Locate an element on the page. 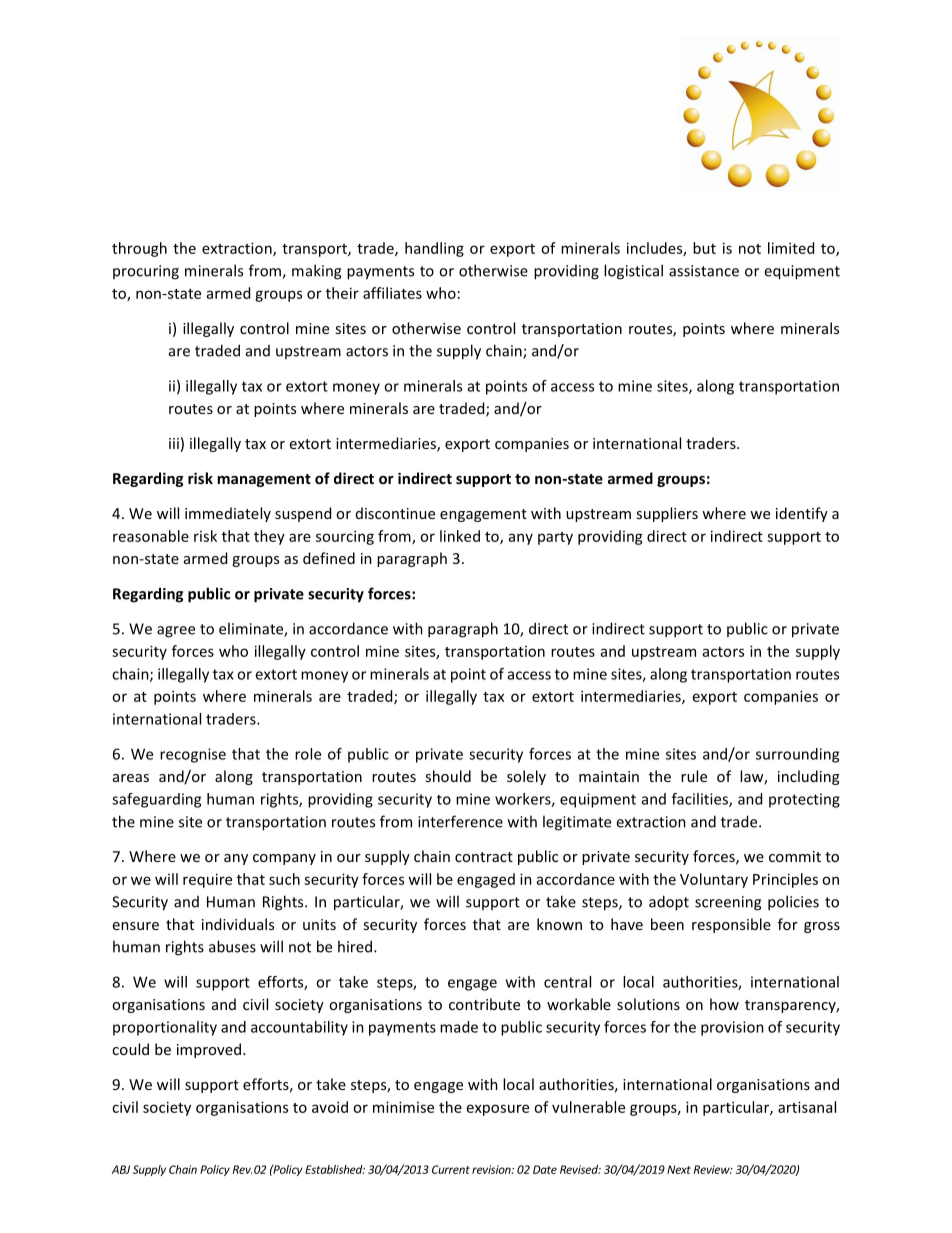 The height and width of the image is (1233, 952). identify is located at coordinates (802, 514).
